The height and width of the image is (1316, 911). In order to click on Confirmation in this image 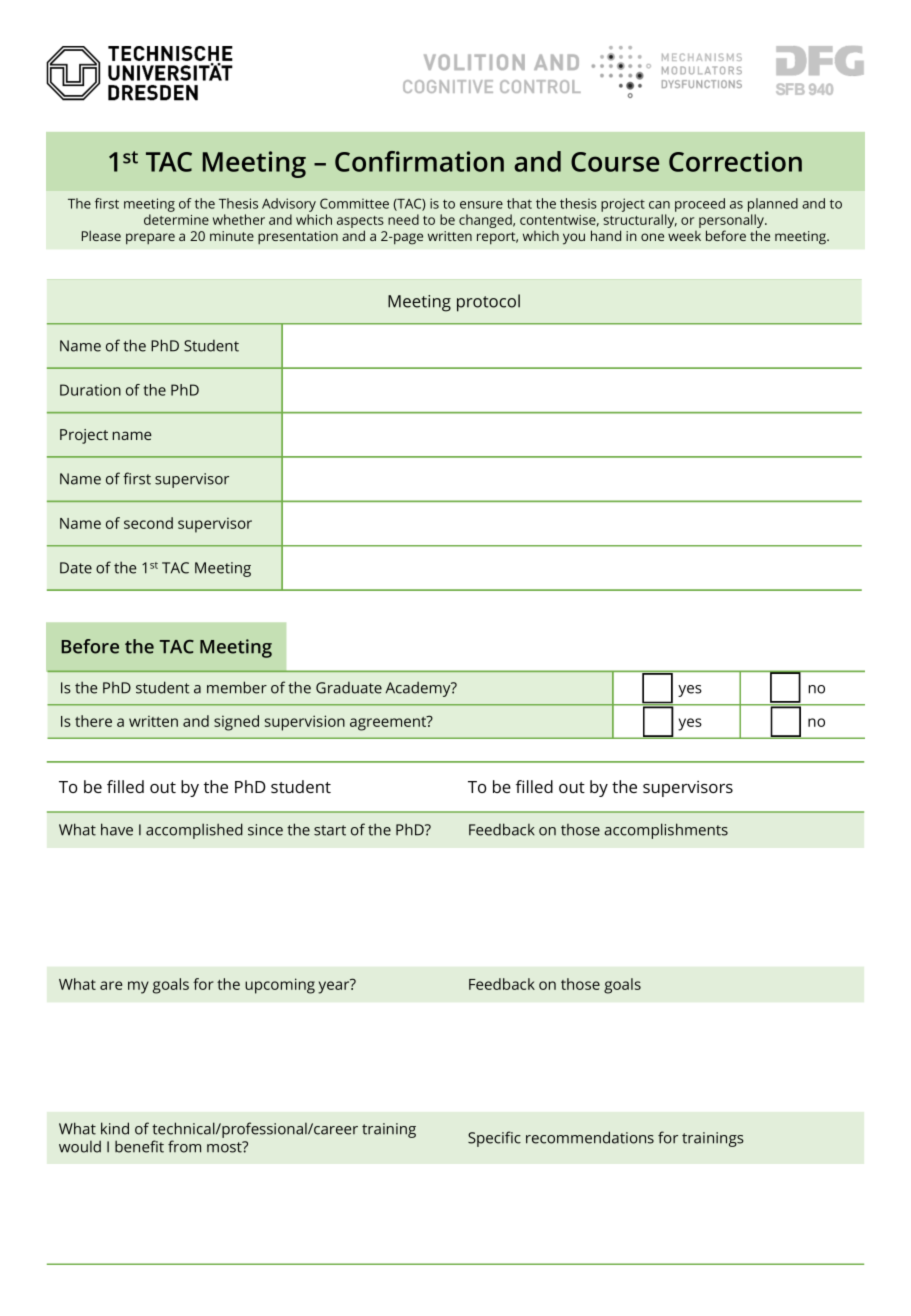, I will do `click(419, 161)`.
